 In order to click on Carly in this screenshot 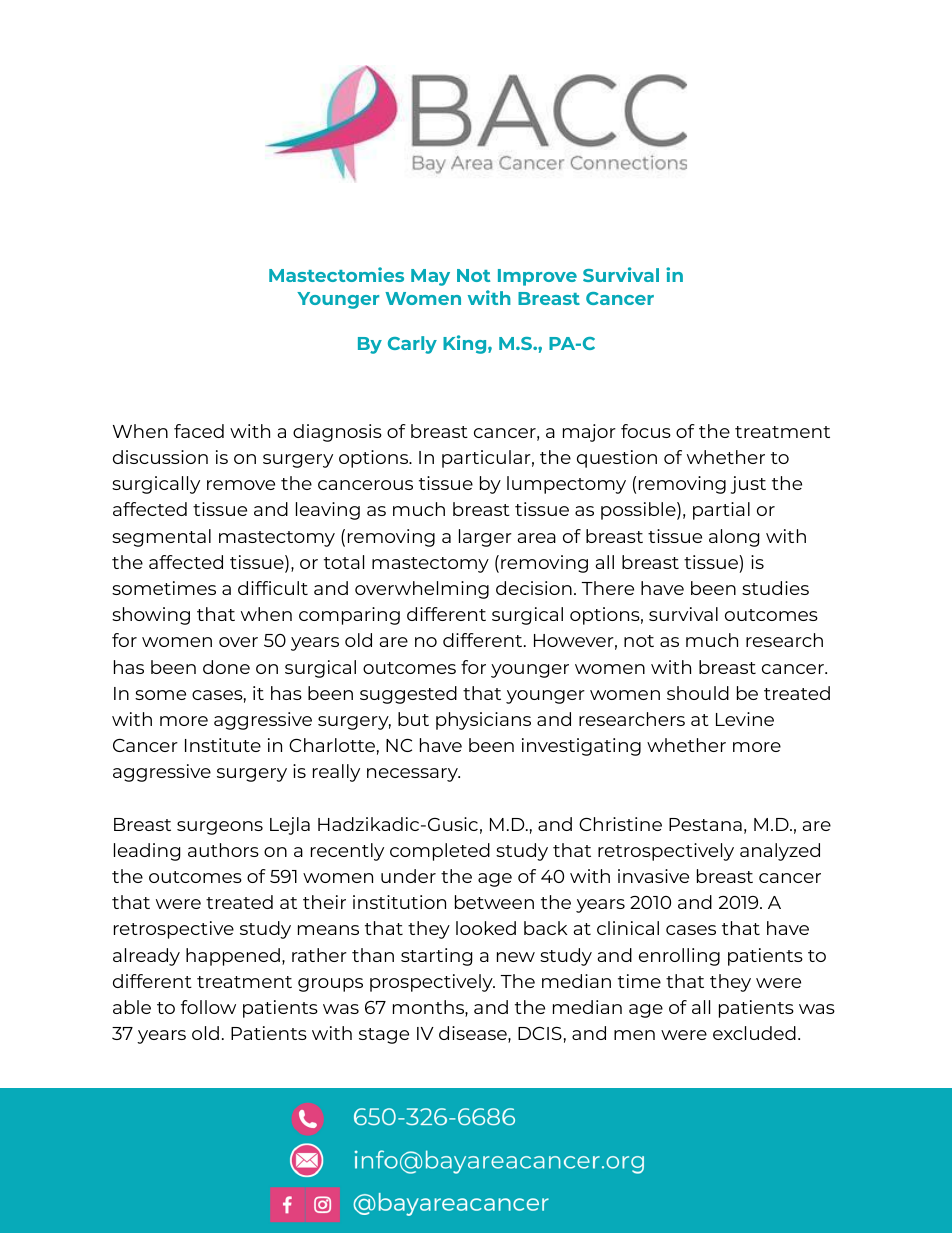, I will do `click(412, 345)`.
